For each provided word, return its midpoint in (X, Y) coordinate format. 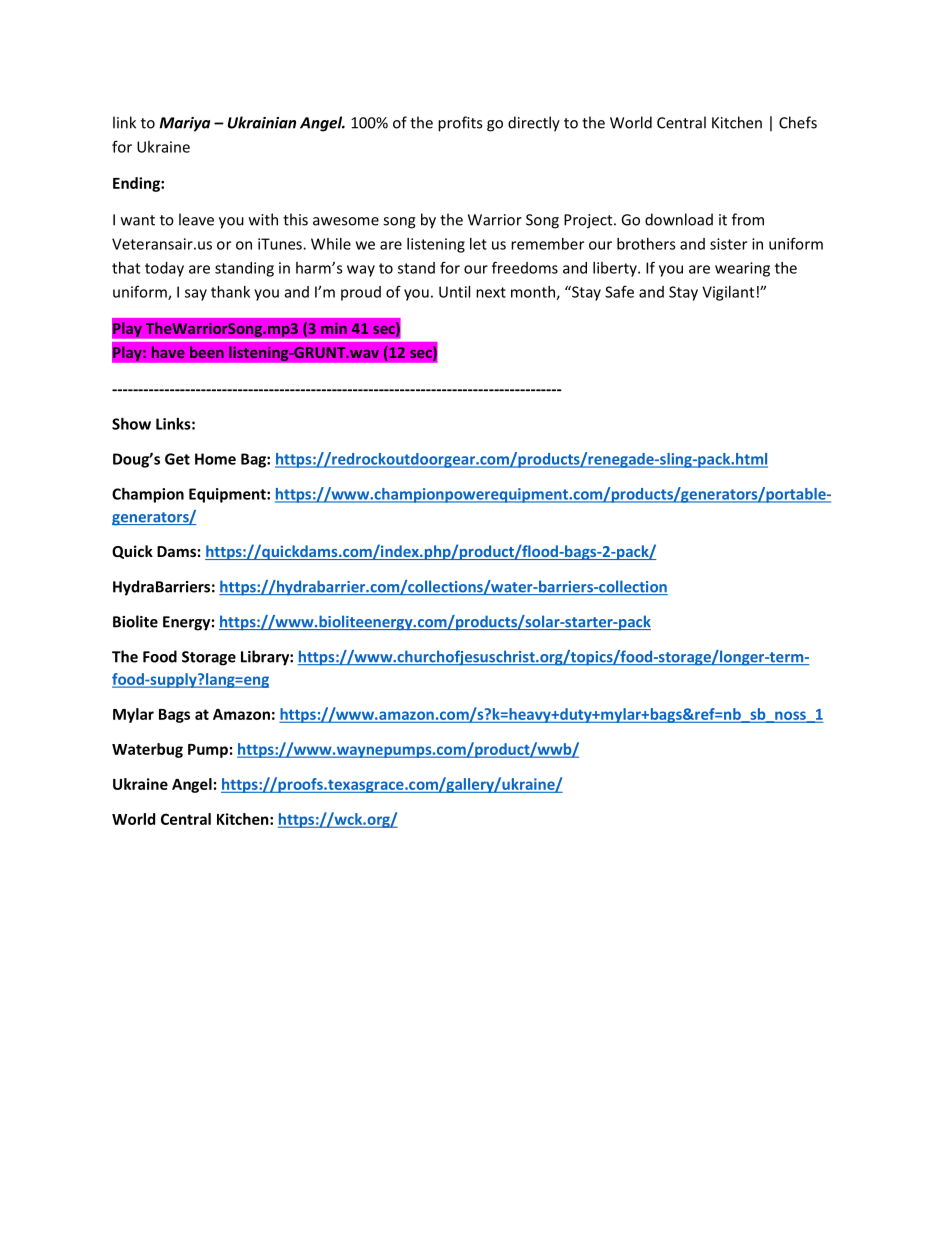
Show (131, 424)
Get (177, 459)
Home (215, 459)
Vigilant (728, 293)
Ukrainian (262, 122)
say (196, 295)
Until (454, 292)
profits (460, 124)
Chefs (798, 122)
